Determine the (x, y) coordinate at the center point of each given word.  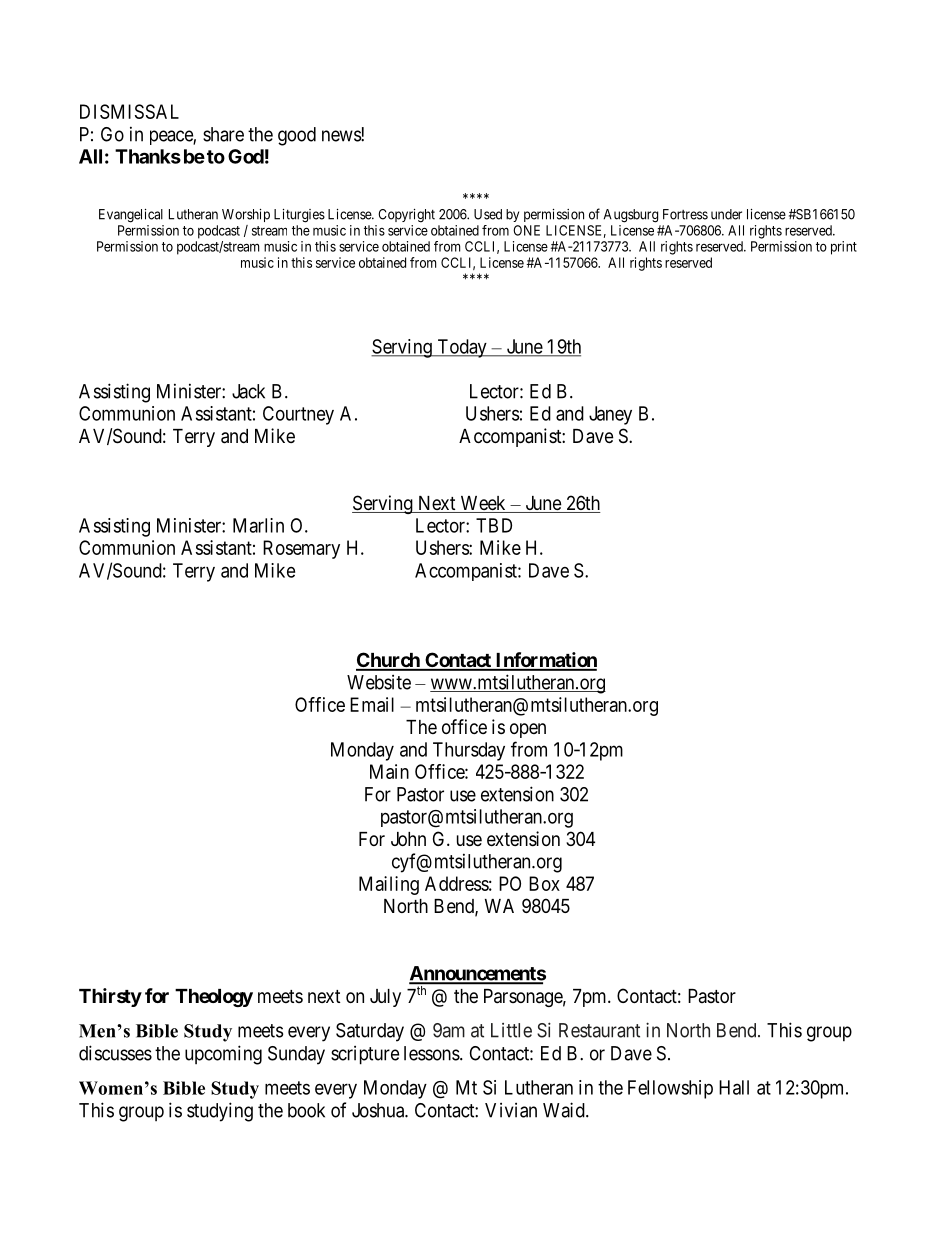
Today (462, 348)
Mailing (389, 885)
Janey (610, 415)
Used (488, 214)
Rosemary (301, 549)
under (726, 214)
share (223, 134)
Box (544, 883)
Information (545, 661)
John (408, 839)
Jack (248, 391)
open (528, 730)
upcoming (223, 1055)
